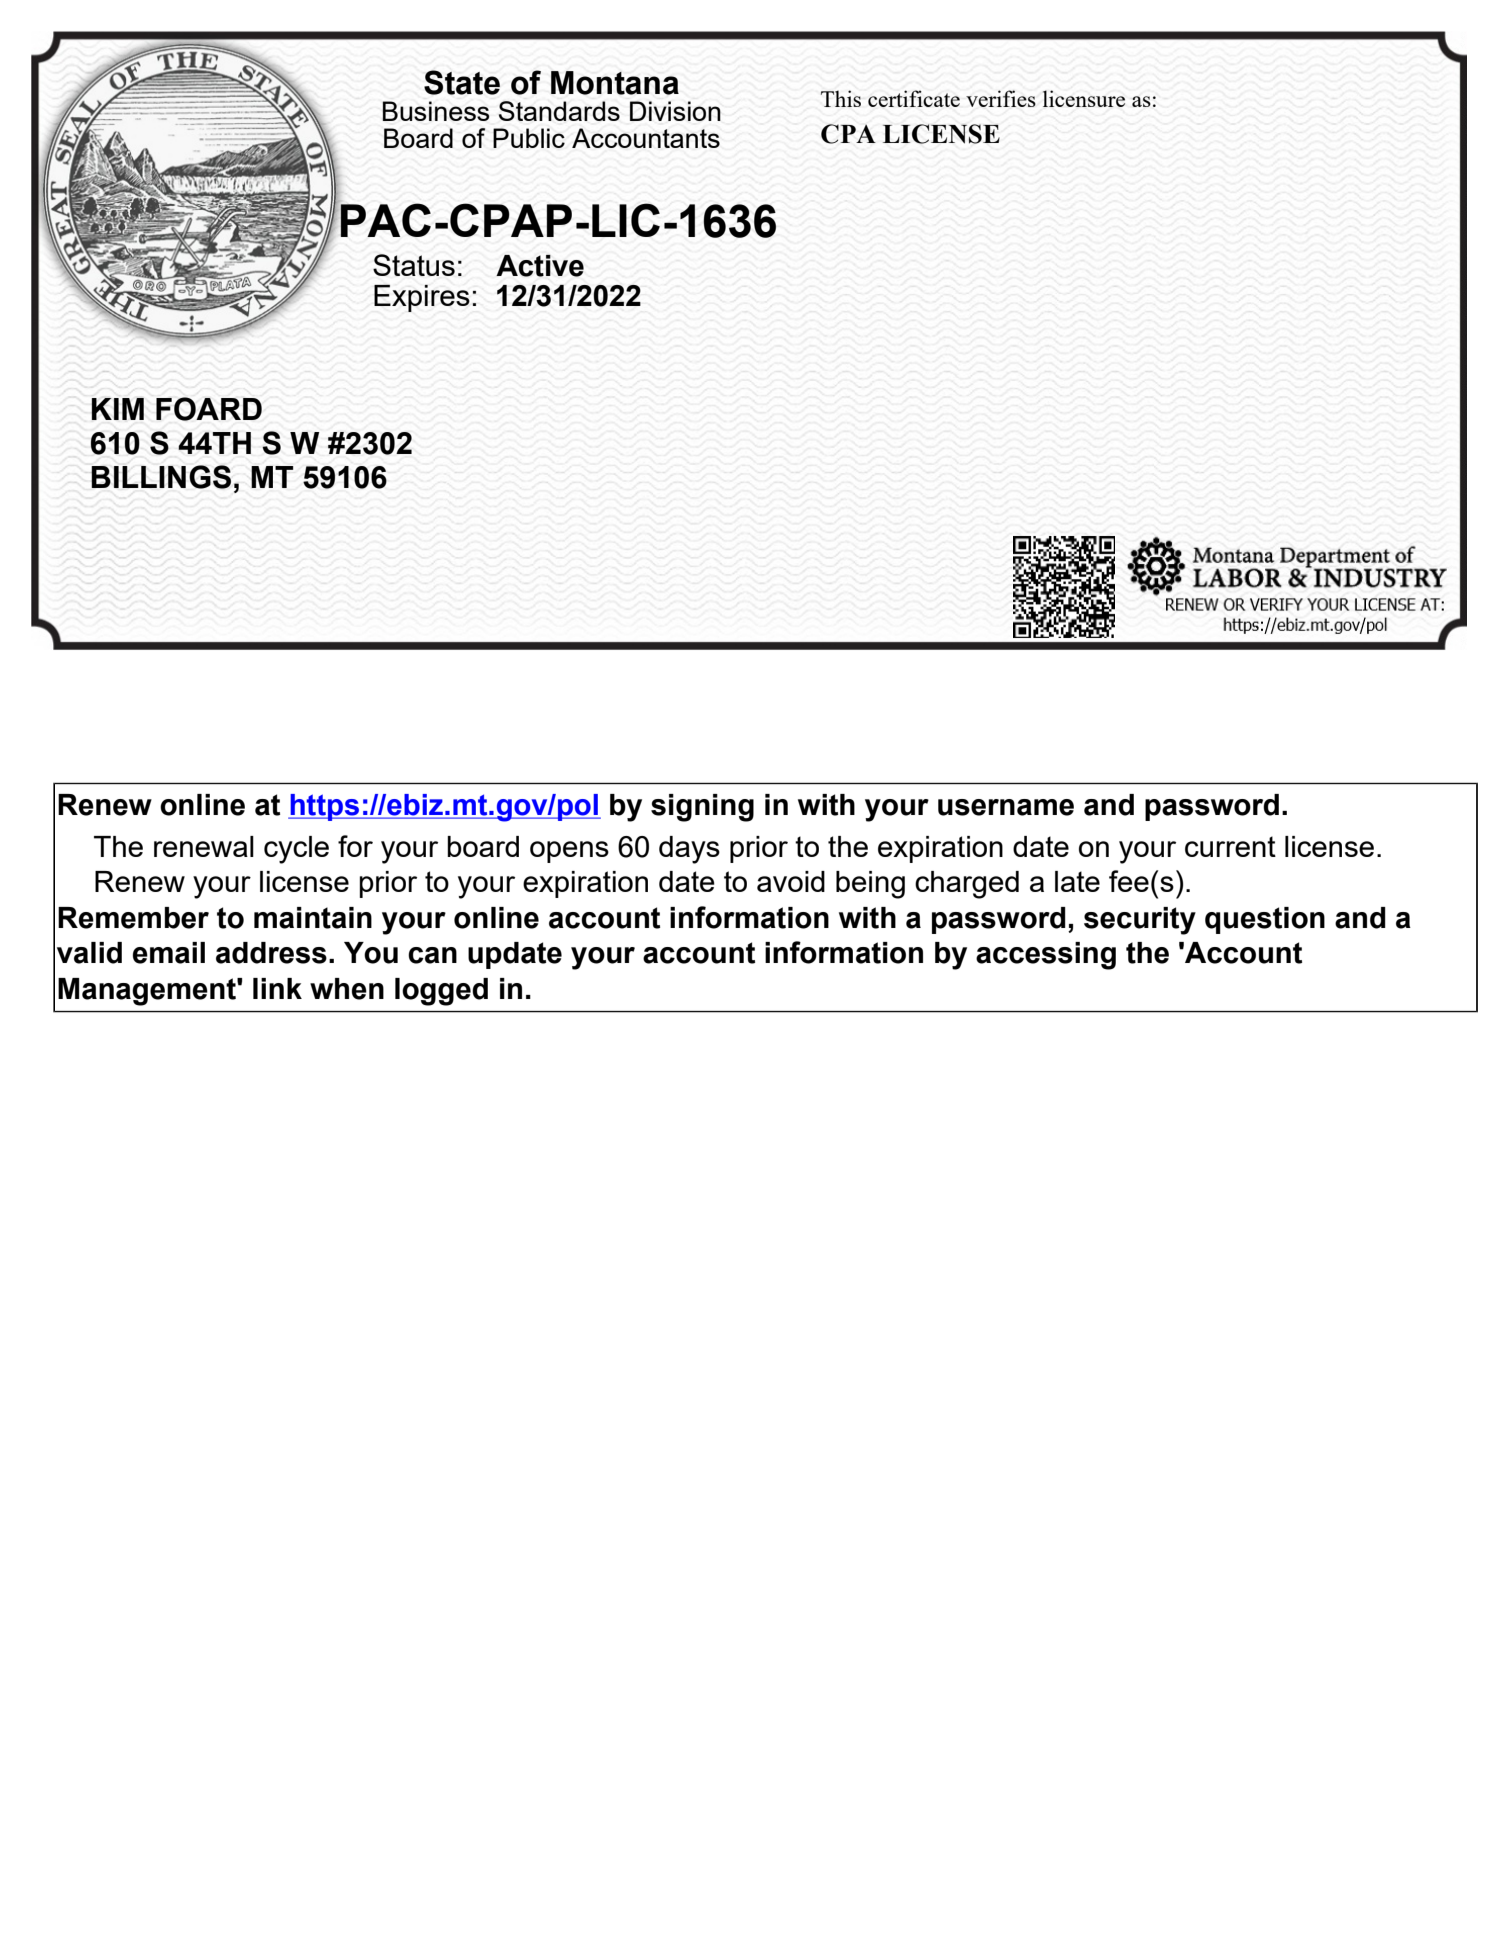 This document has height=1939, width=1498. Describe the element at coordinates (675, 111) in the document. I see `Division` at that location.
